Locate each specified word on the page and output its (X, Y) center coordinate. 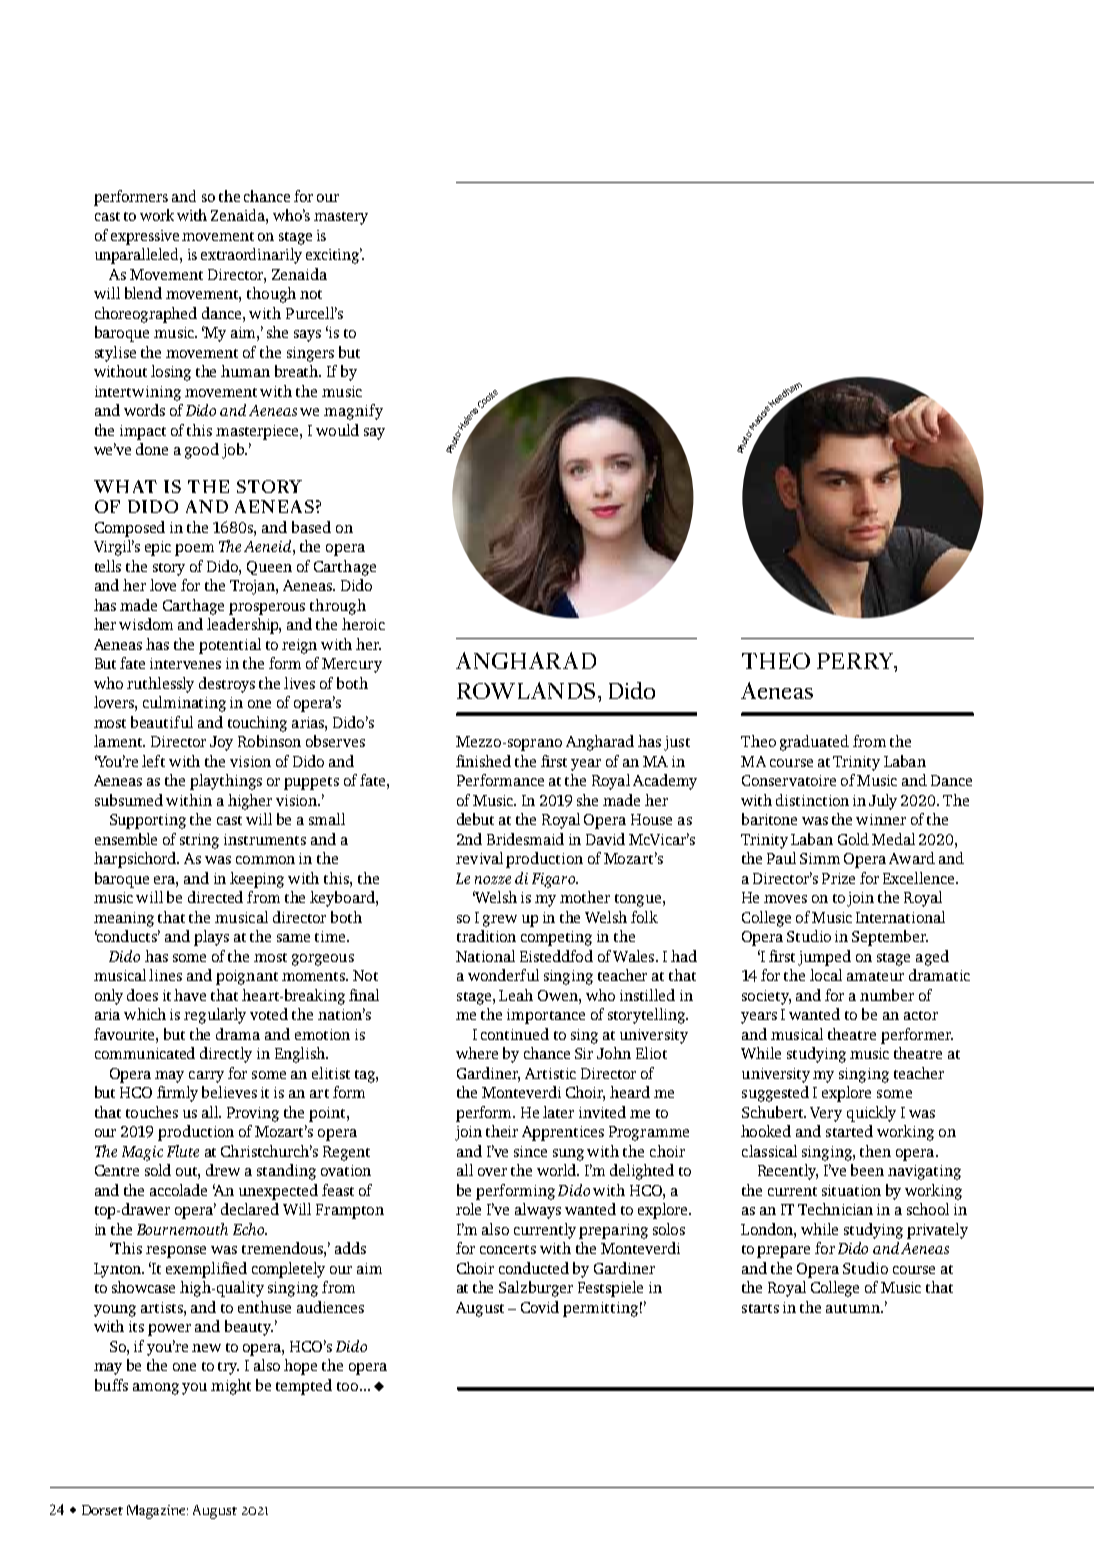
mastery (341, 218)
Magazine (157, 1512)
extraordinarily (251, 256)
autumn (854, 1308)
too (349, 1386)
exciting (334, 256)
